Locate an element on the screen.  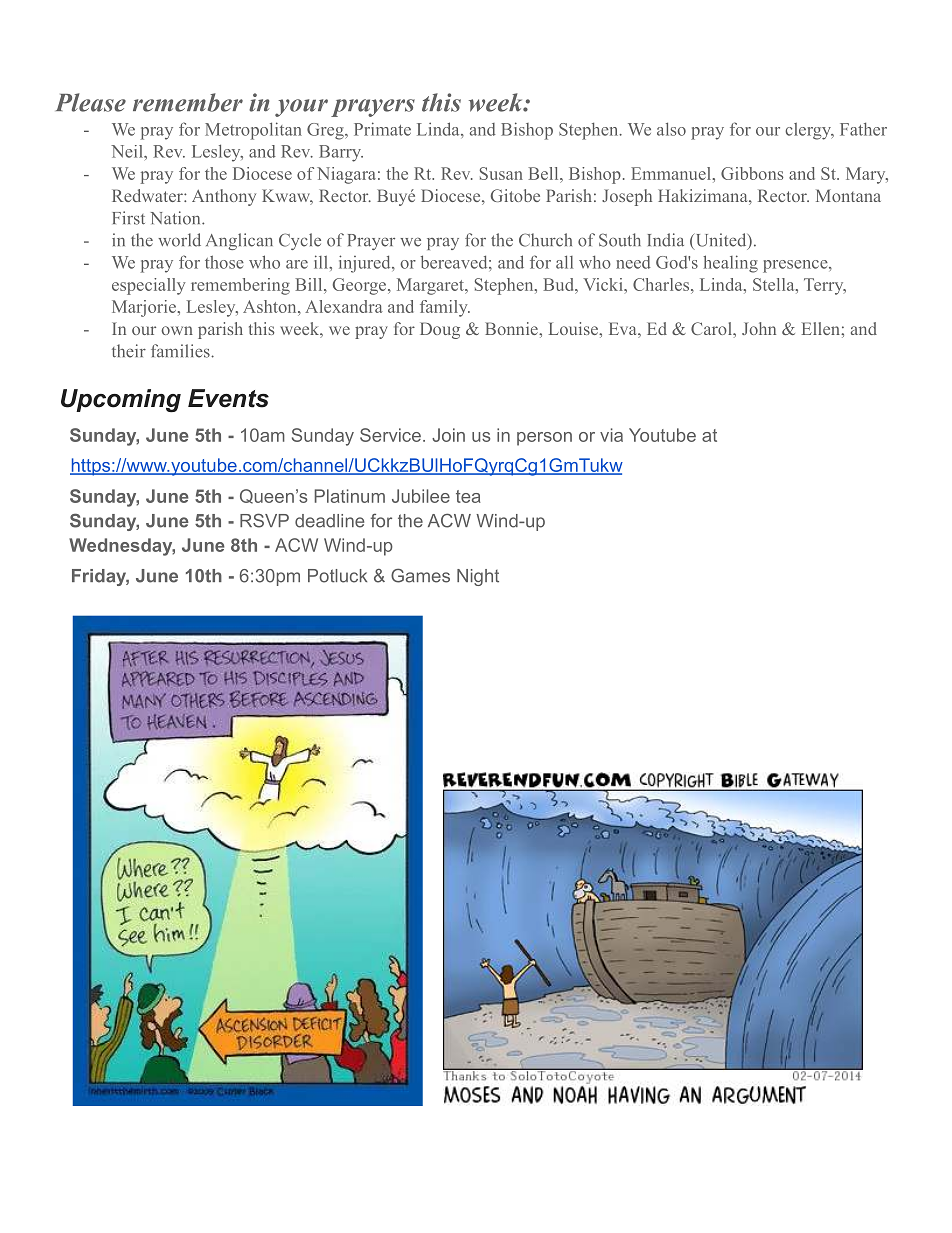
Metropolitan is located at coordinates (253, 131).
